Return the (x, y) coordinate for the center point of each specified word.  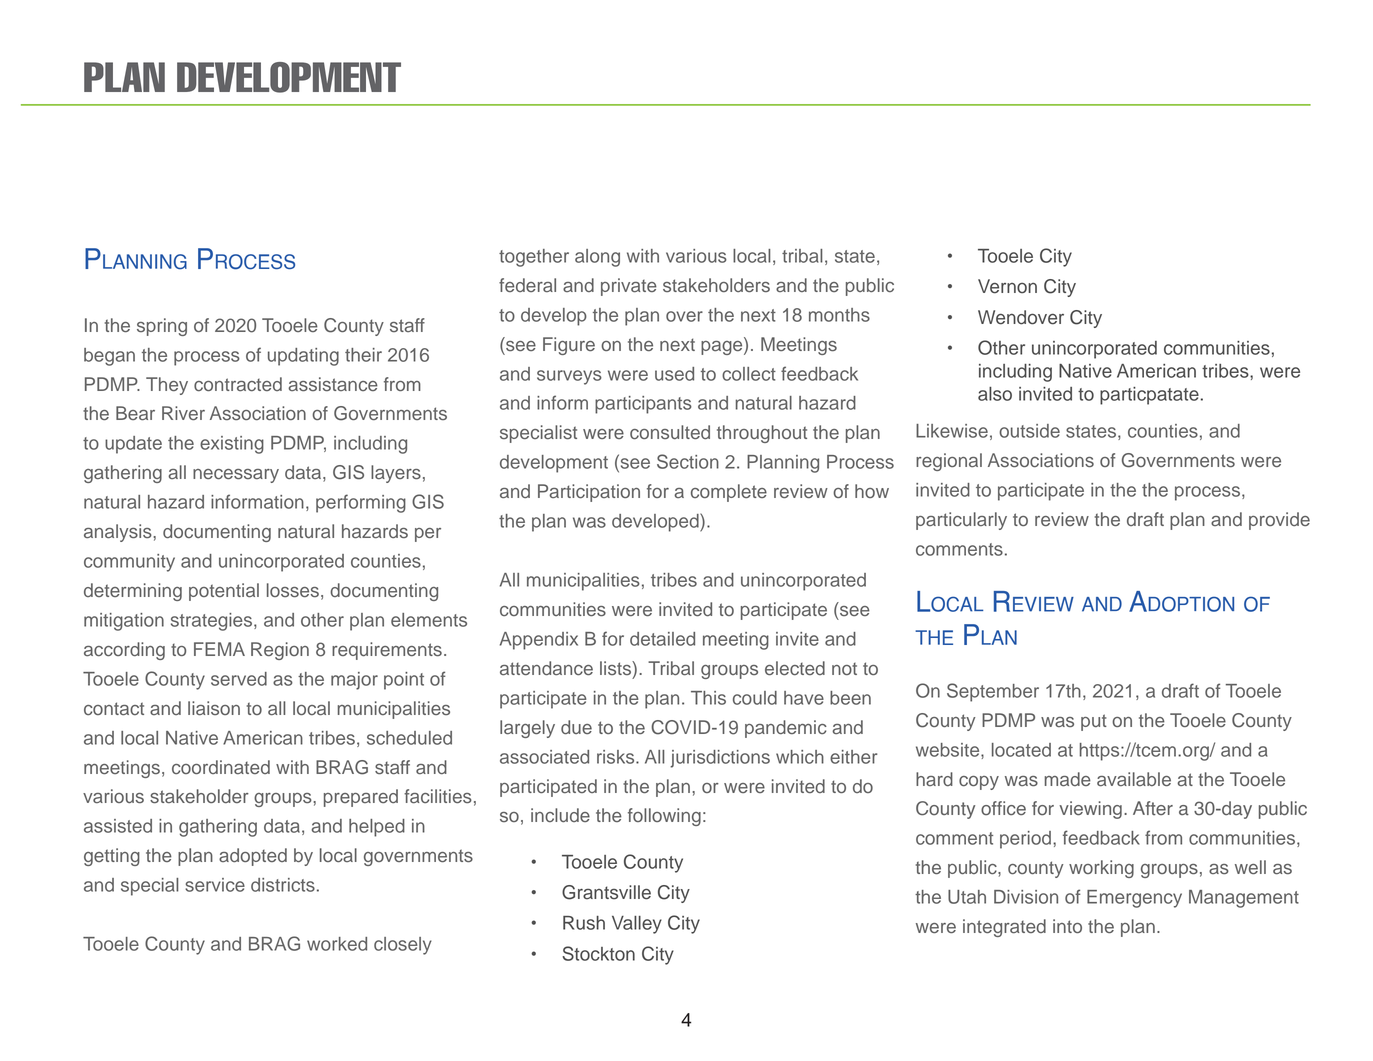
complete (729, 493)
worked (337, 944)
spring (162, 327)
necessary (236, 476)
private (629, 287)
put (1094, 722)
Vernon (1007, 286)
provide (1279, 521)
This (708, 698)
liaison (214, 708)
